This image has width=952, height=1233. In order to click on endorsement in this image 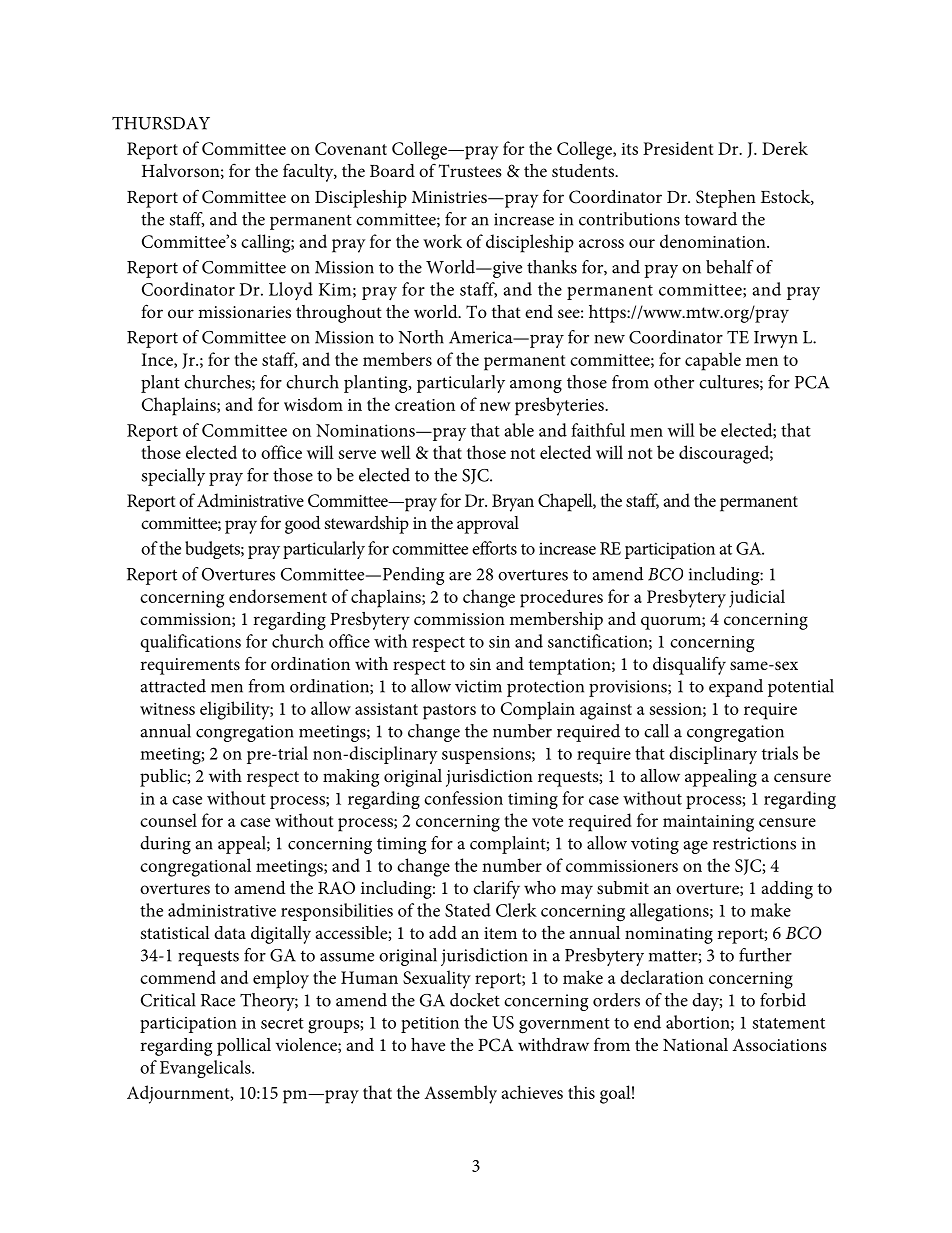, I will do `click(278, 596)`.
